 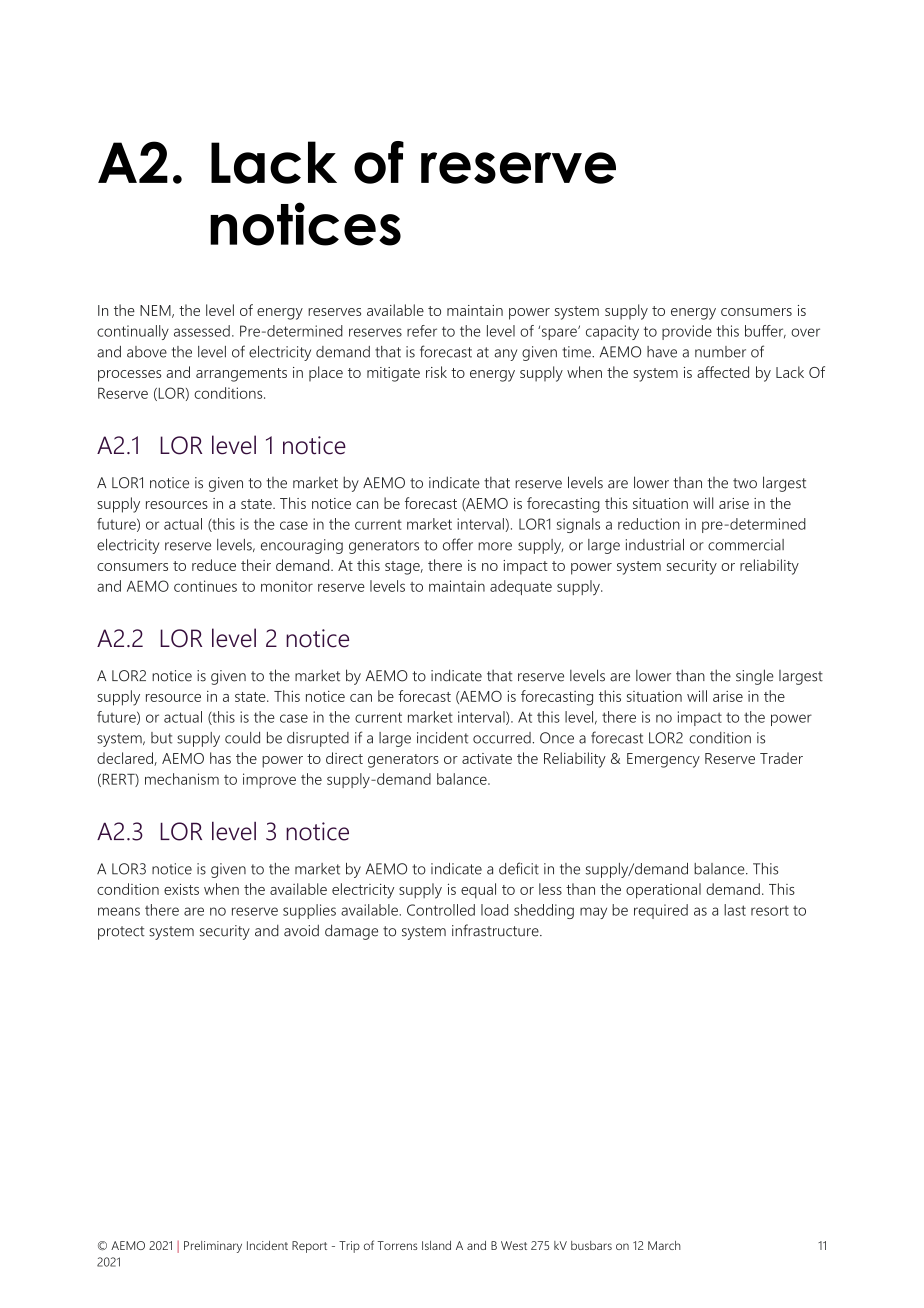 I want to click on Island, so click(x=436, y=1245).
